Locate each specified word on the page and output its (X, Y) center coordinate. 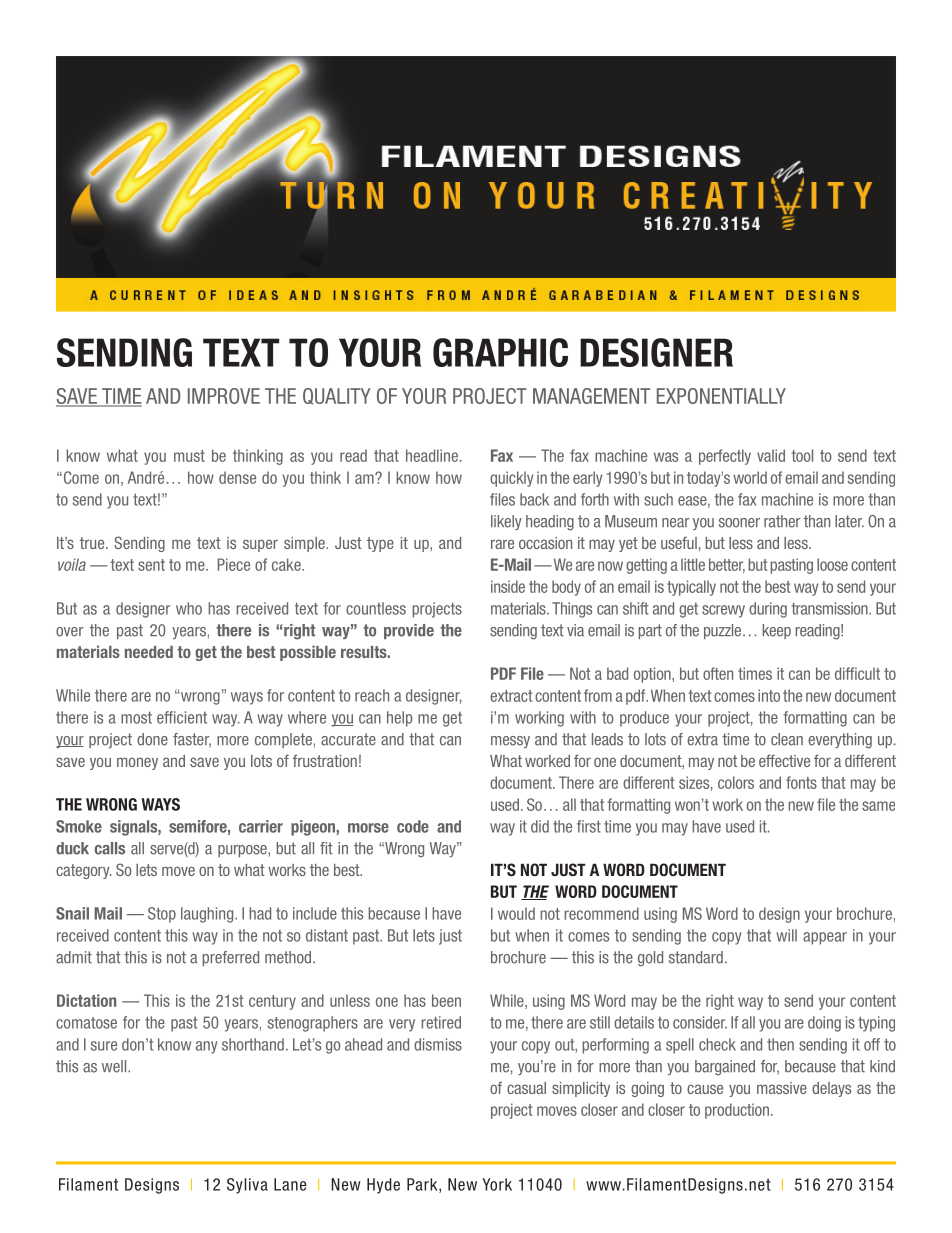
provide (409, 631)
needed (149, 652)
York (497, 1184)
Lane (290, 1184)
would (516, 913)
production (737, 1111)
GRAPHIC (500, 352)
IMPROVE (224, 396)
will (786, 935)
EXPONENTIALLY (721, 396)
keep (776, 631)
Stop (162, 915)
